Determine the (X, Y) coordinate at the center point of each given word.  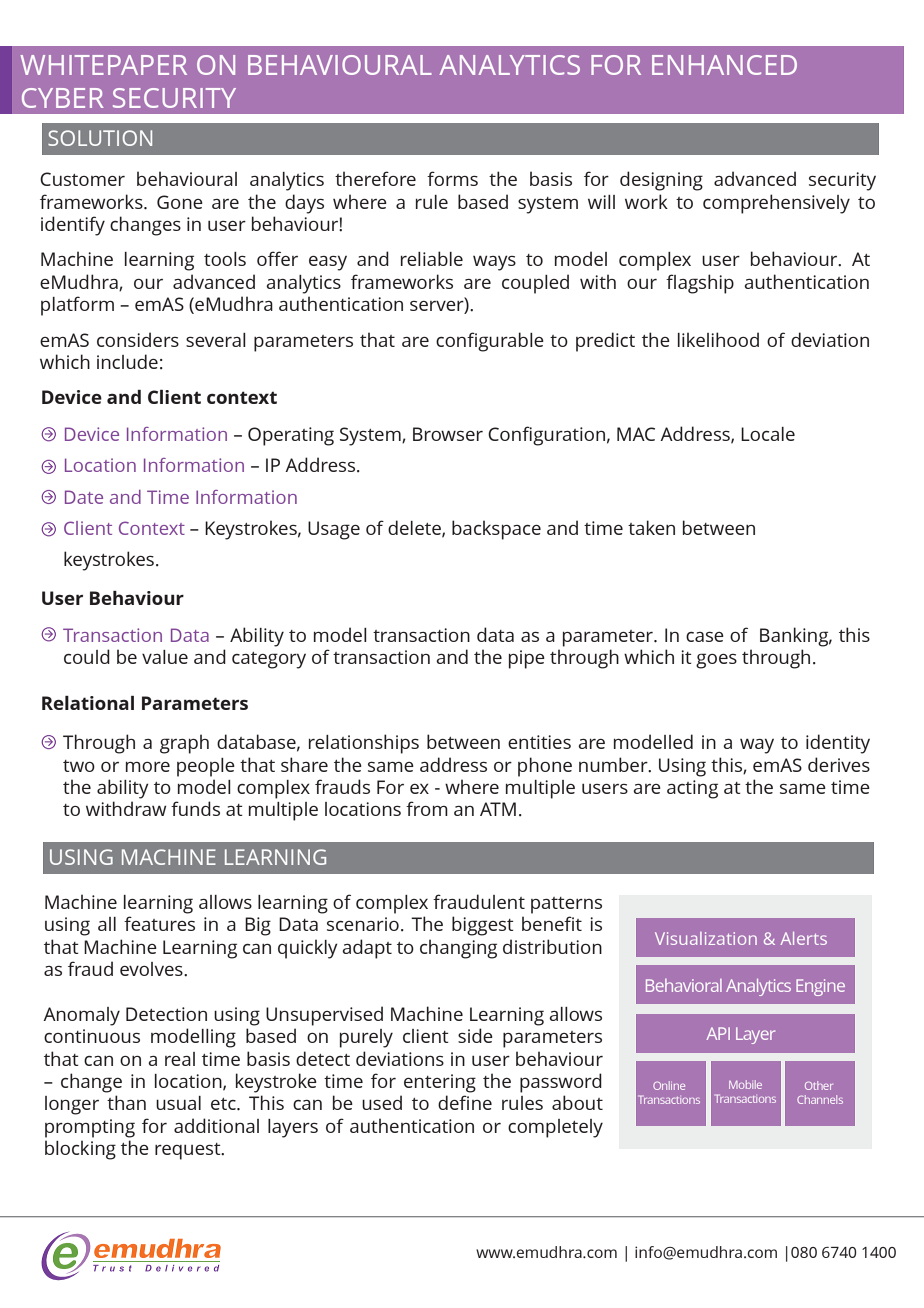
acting (692, 789)
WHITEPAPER (103, 65)
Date (84, 497)
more (148, 767)
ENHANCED (724, 65)
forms (452, 178)
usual (178, 1103)
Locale (768, 434)
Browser (448, 434)
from (427, 808)
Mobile (745, 1084)
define (465, 1102)
